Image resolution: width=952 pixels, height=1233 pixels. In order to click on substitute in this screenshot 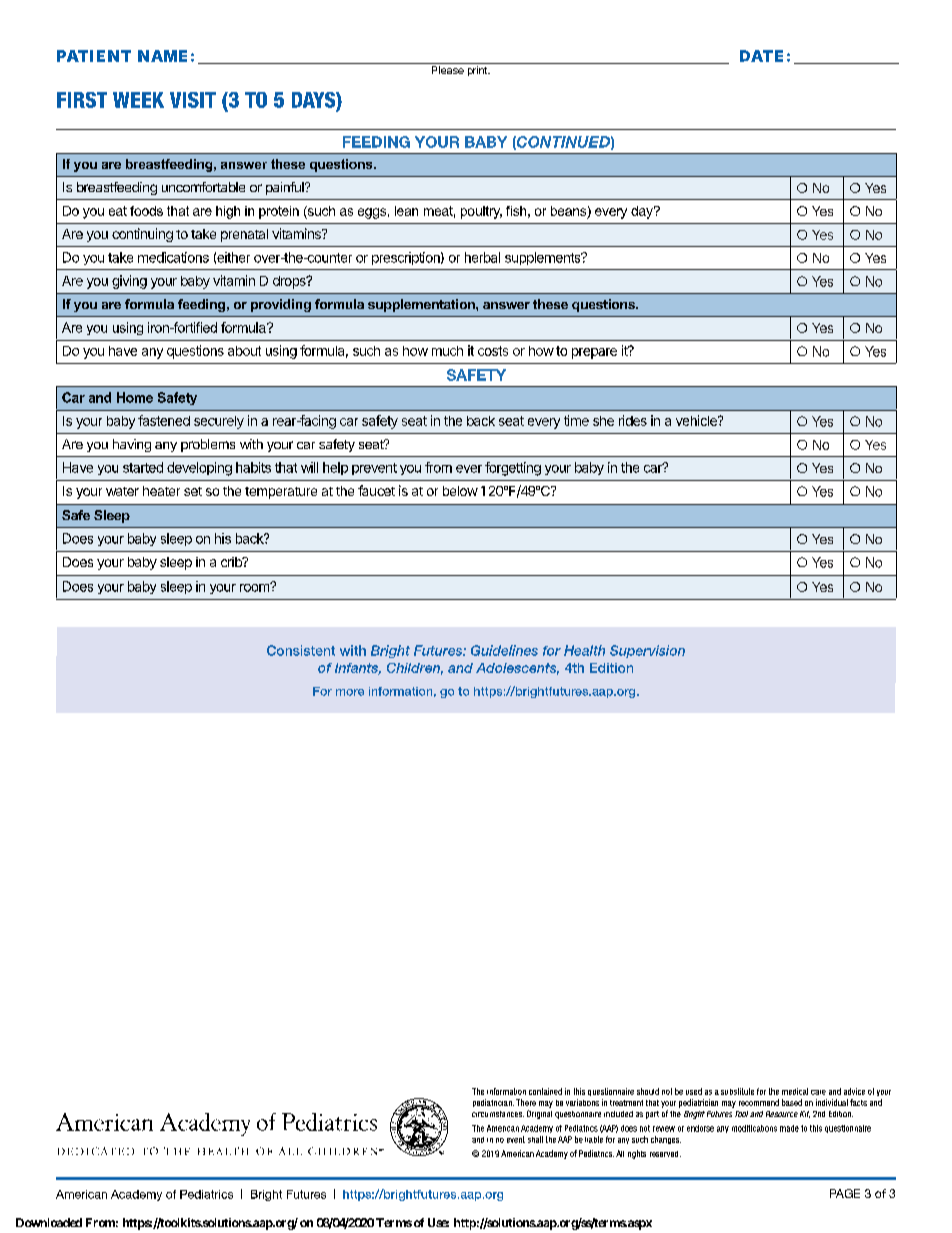, I will do `click(737, 1091)`.
